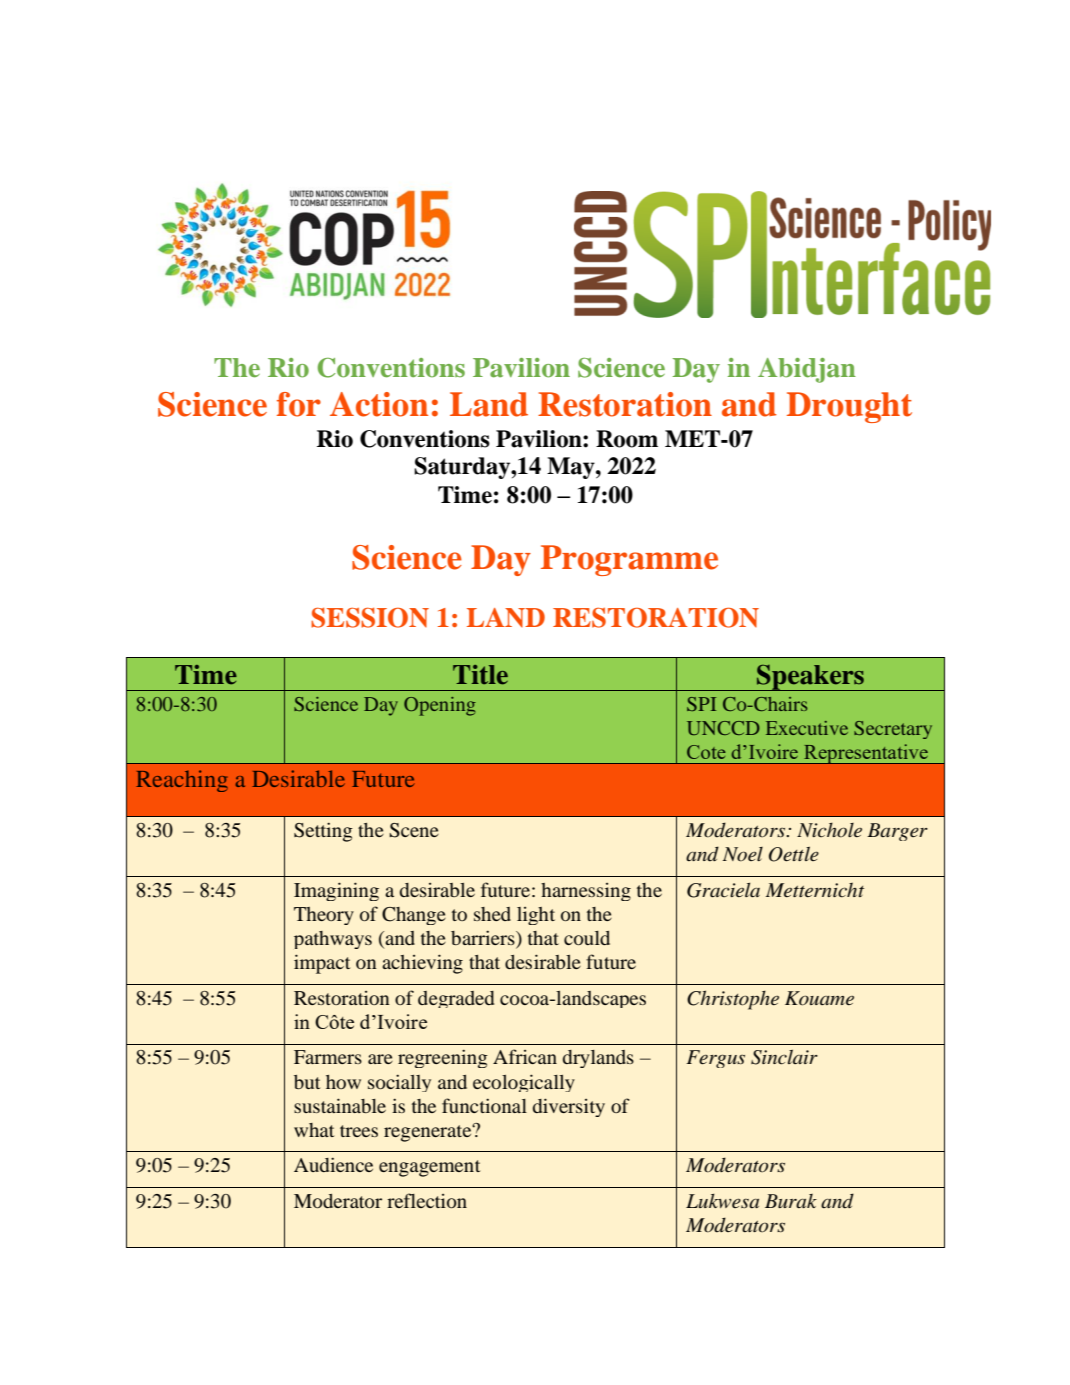 The width and height of the screenshot is (1070, 1385). What do you see at coordinates (182, 781) in the screenshot?
I see `Reaching` at bounding box center [182, 781].
